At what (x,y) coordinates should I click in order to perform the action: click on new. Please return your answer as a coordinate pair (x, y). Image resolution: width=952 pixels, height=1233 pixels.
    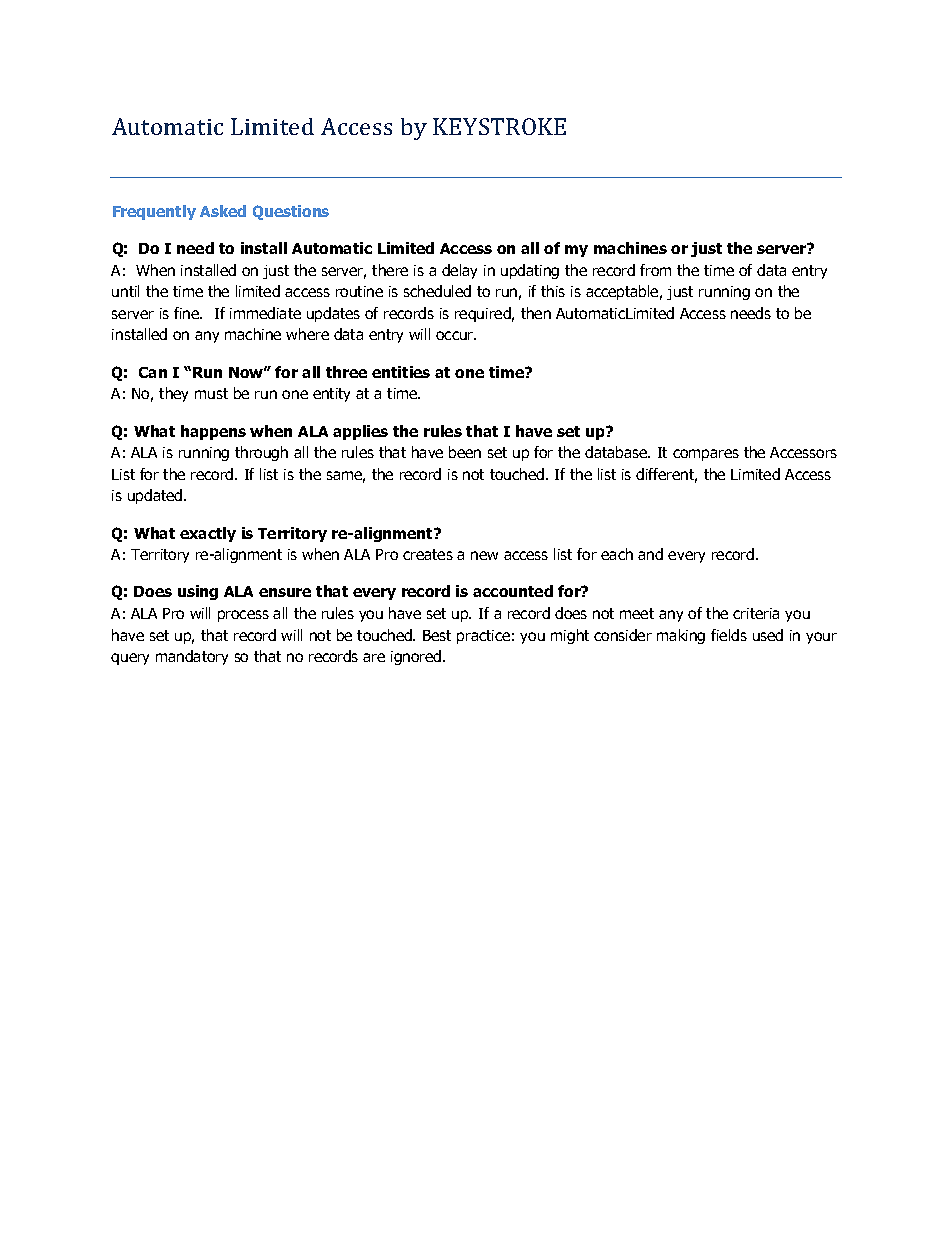
    Looking at the image, I should click on (484, 555).
